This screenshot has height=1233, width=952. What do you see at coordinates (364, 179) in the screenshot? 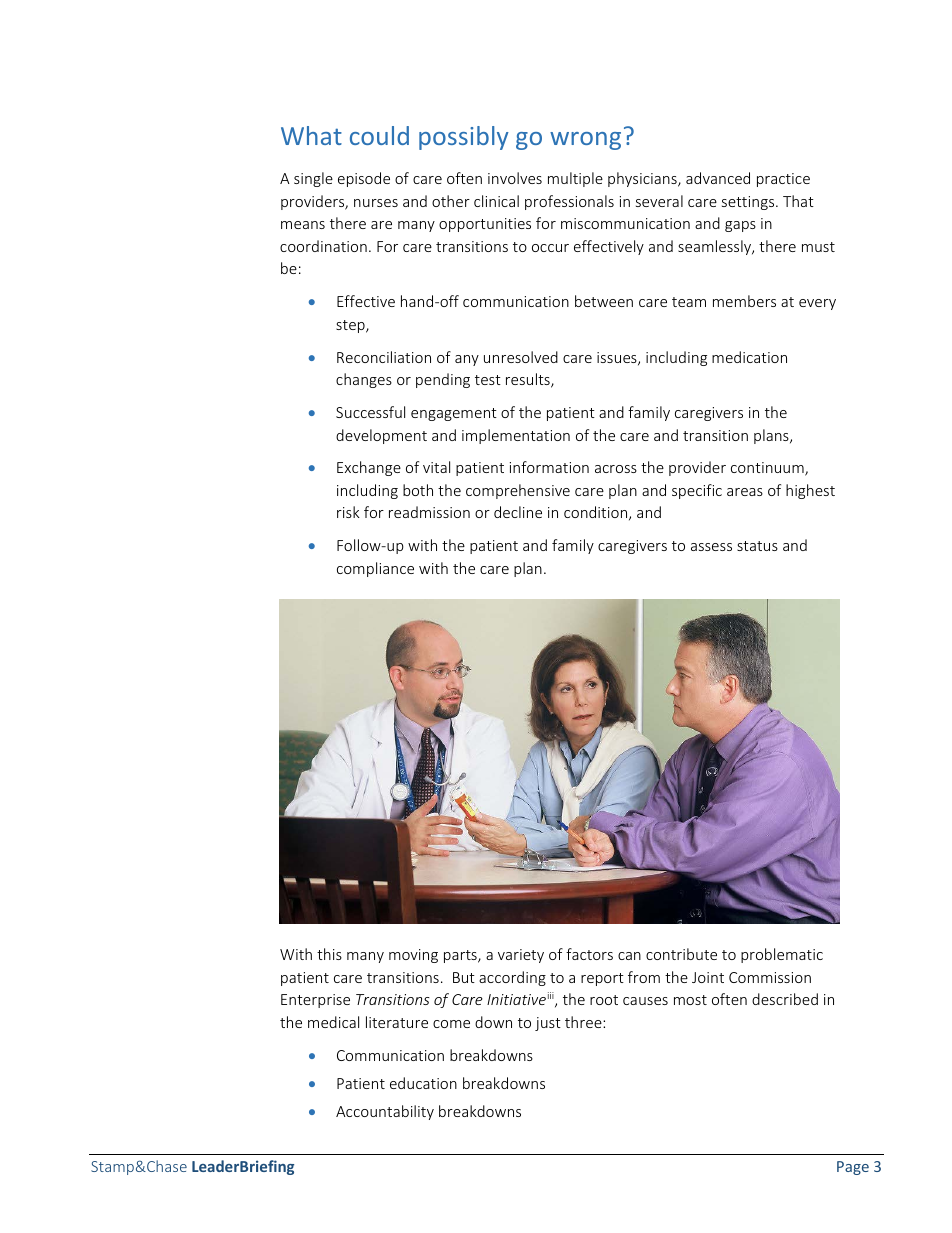
I see `episode` at bounding box center [364, 179].
